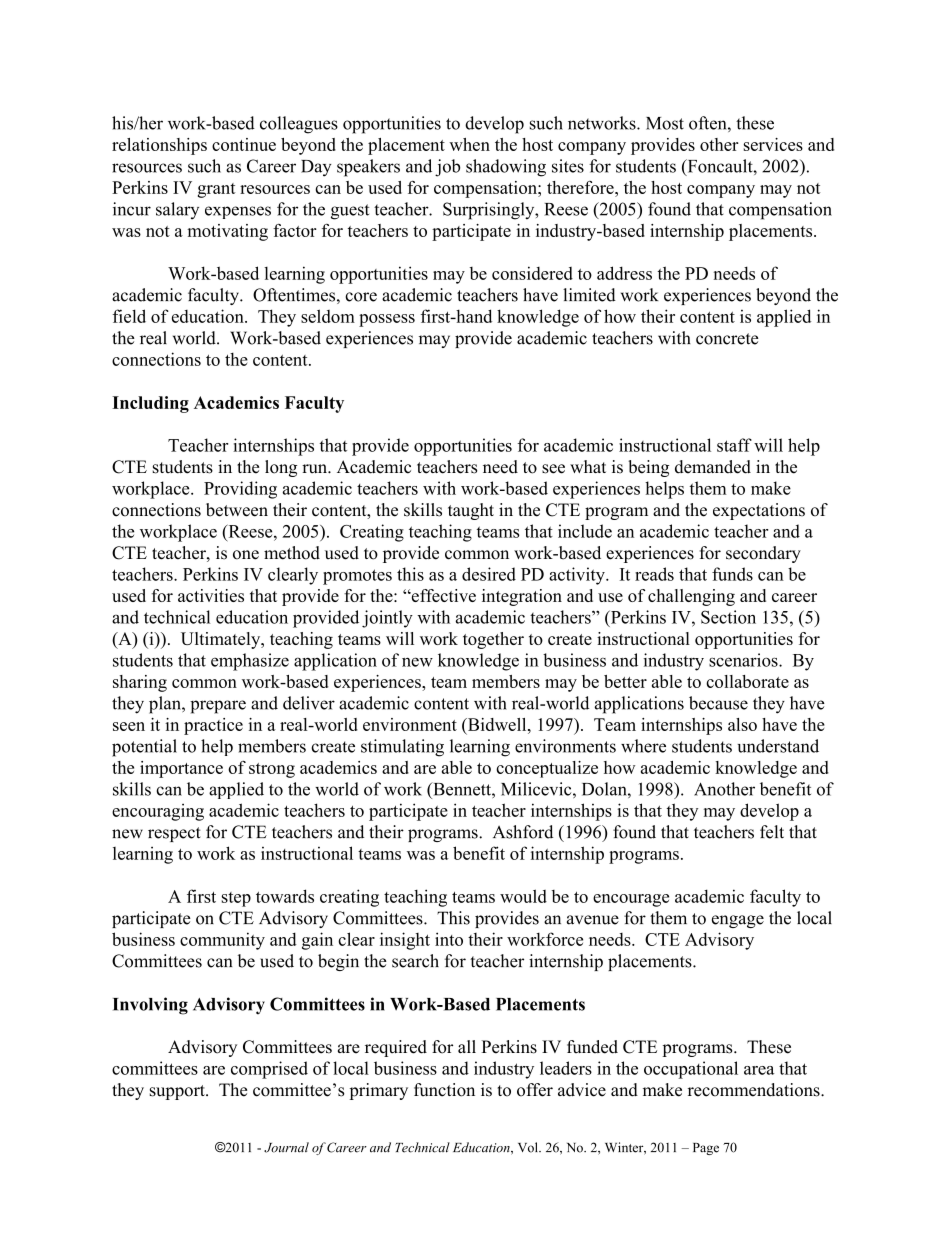  What do you see at coordinates (211, 595) in the image?
I see `activities` at bounding box center [211, 595].
